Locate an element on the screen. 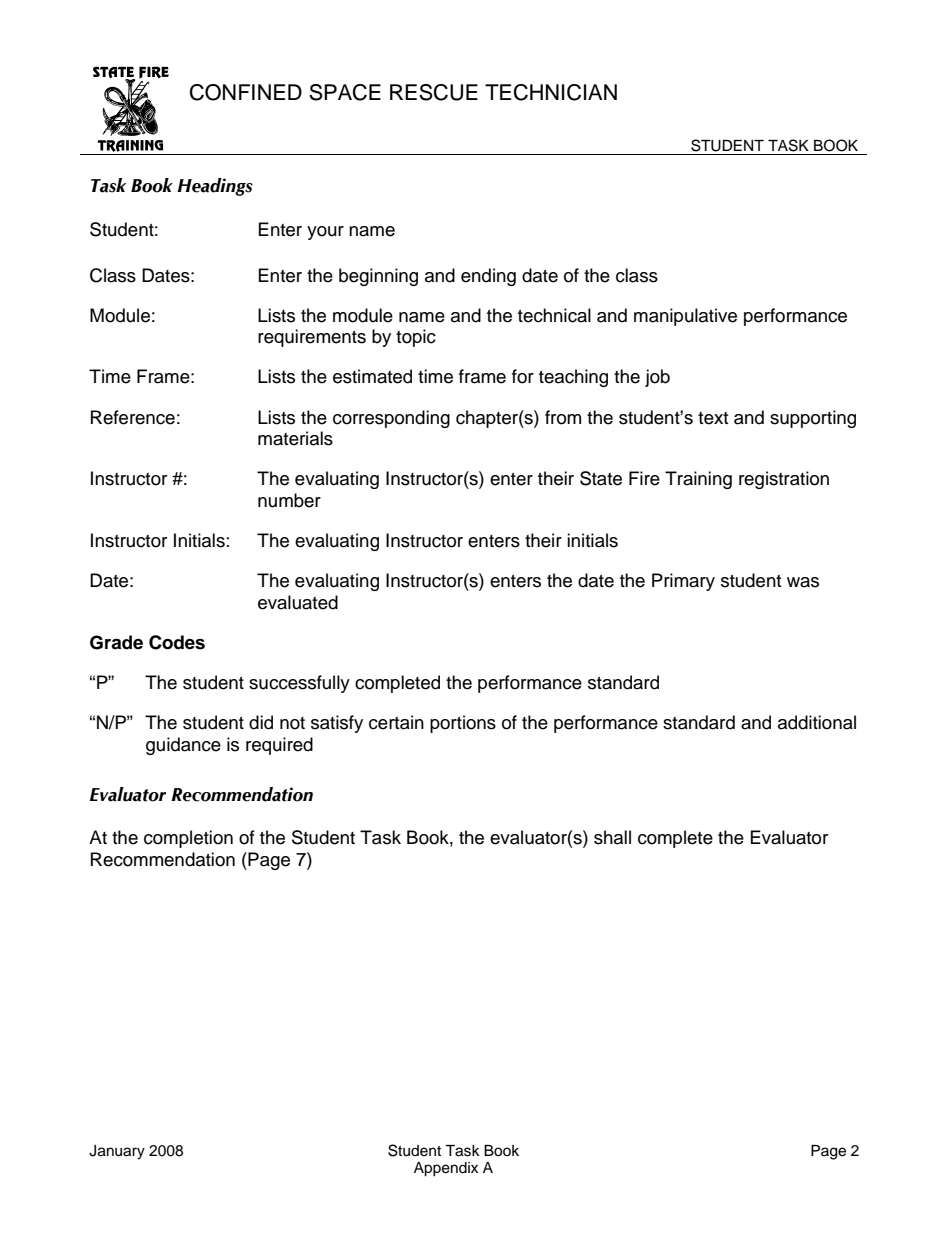 The image size is (952, 1233). Primary is located at coordinates (683, 582).
